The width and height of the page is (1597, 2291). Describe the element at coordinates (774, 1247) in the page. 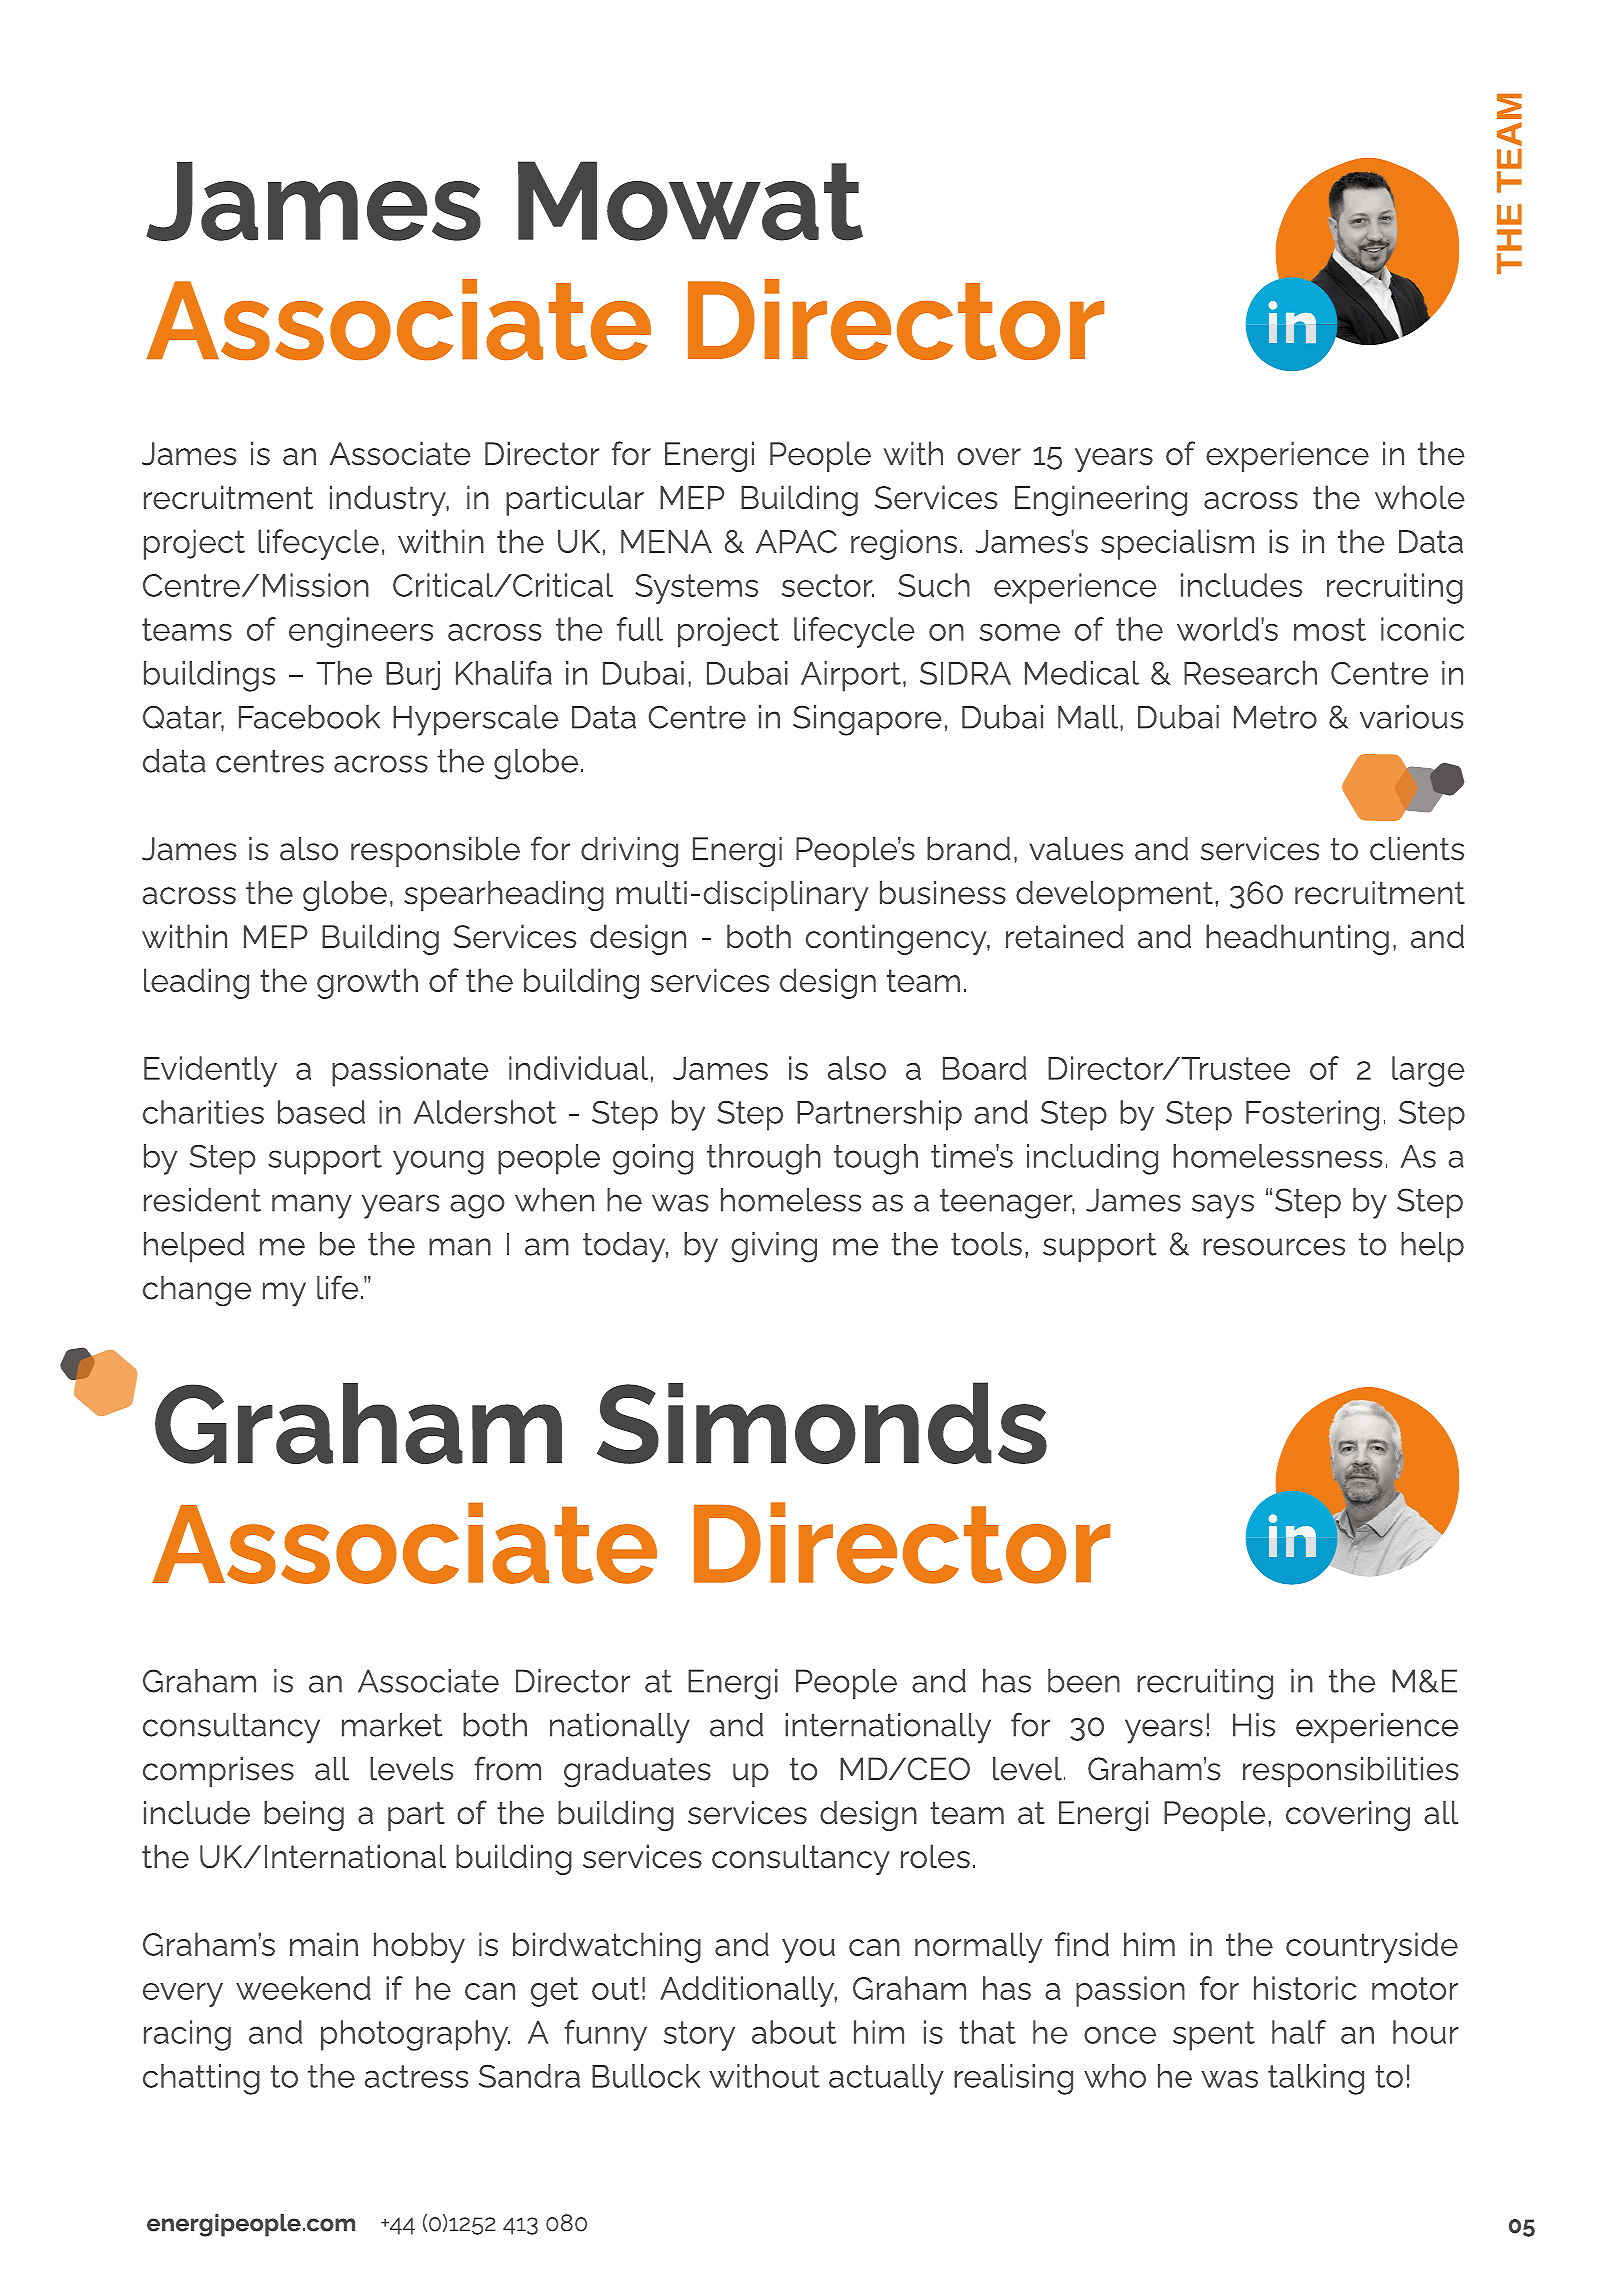

I see `giving` at that location.
